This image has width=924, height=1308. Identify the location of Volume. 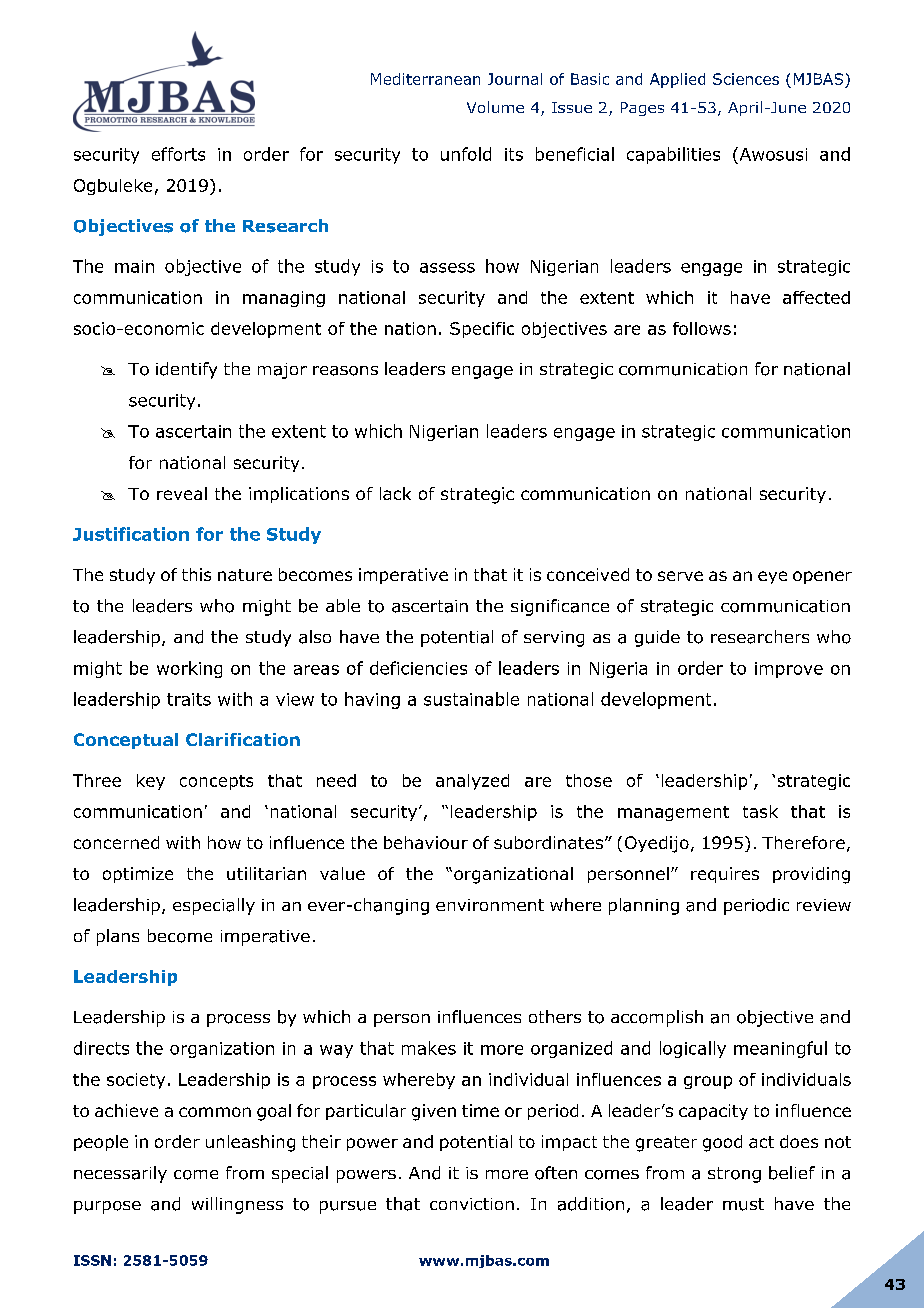
(495, 107).
